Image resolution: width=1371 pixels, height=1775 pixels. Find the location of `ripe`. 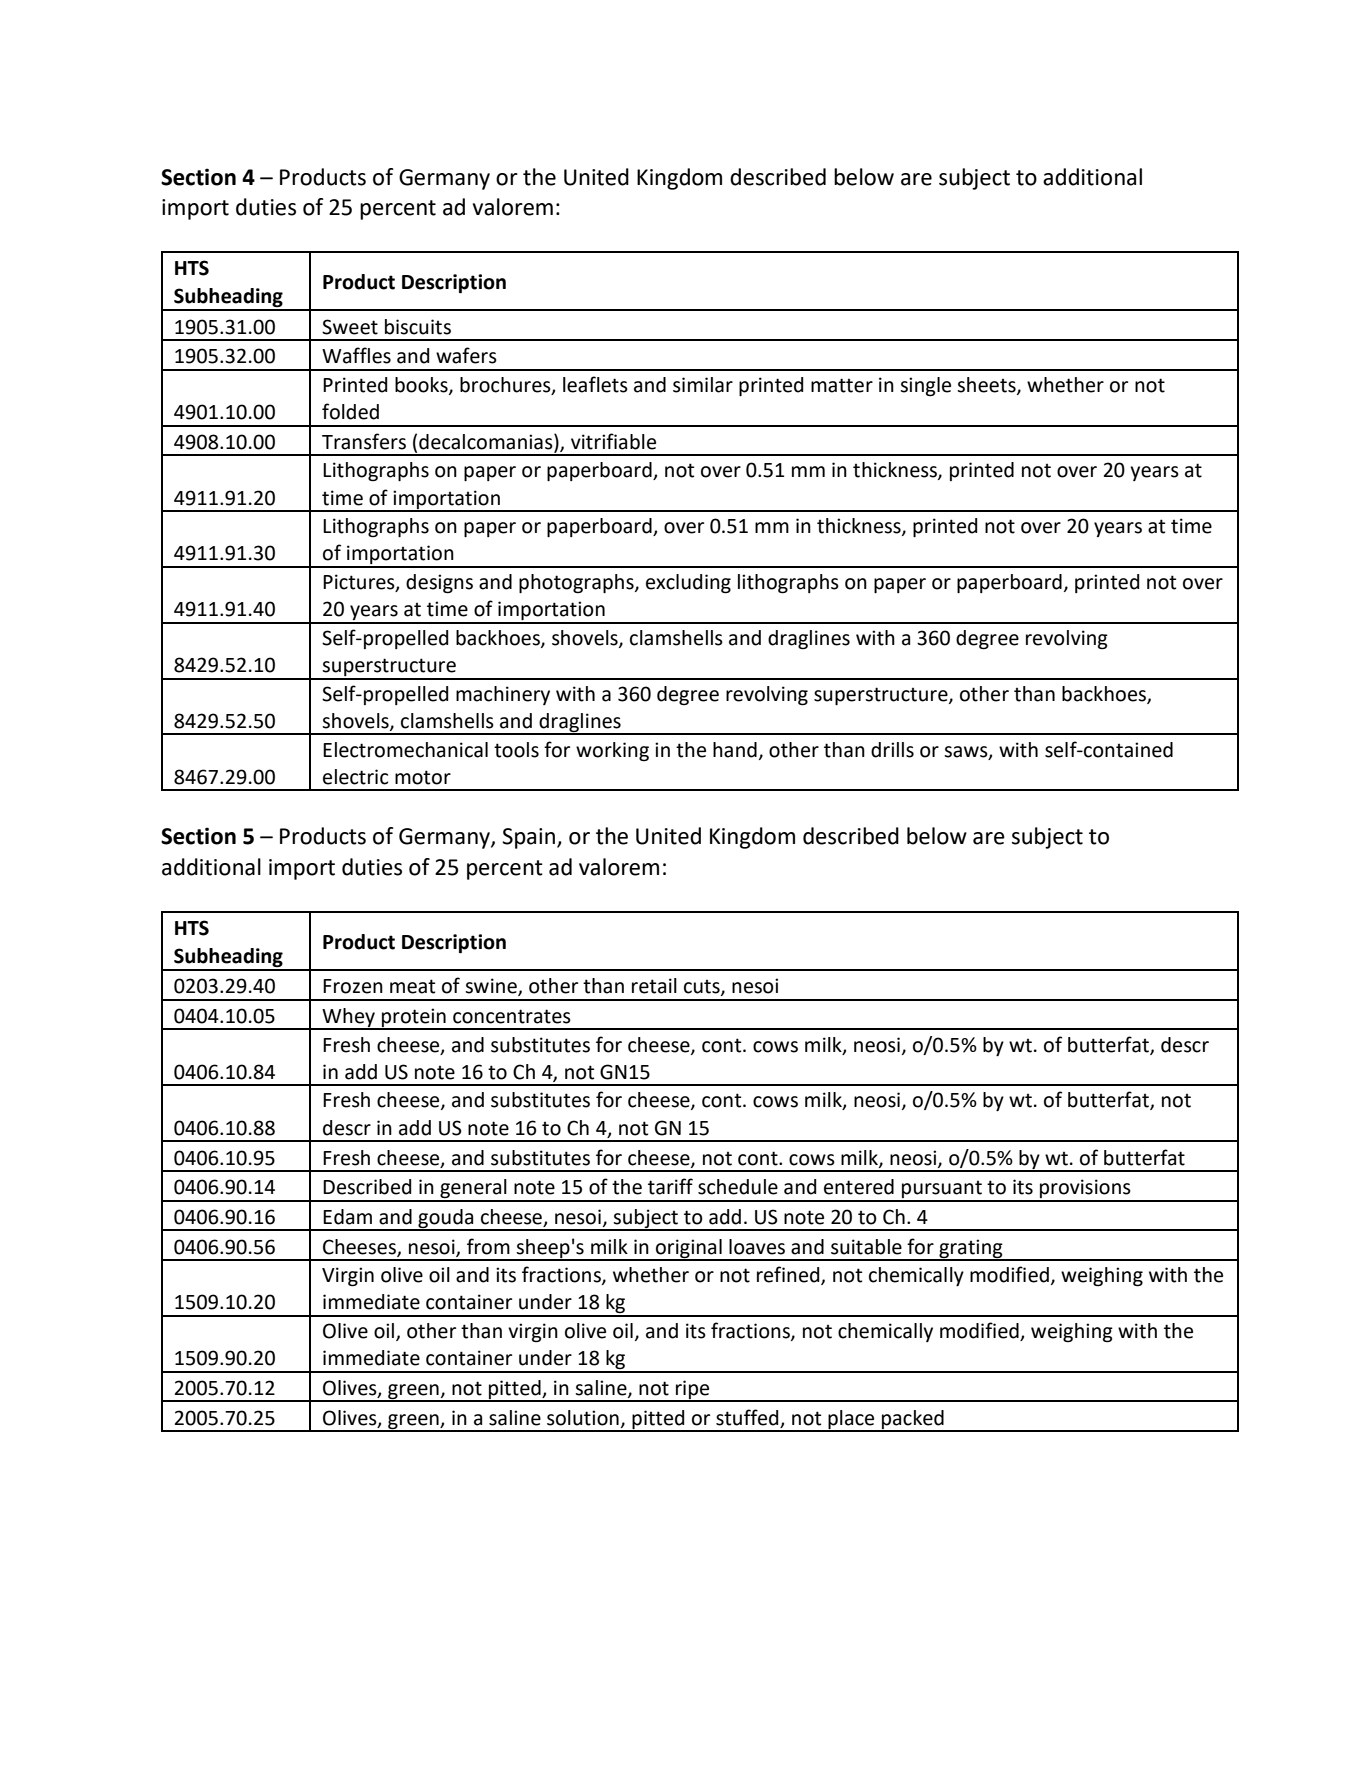

ripe is located at coordinates (693, 1390).
